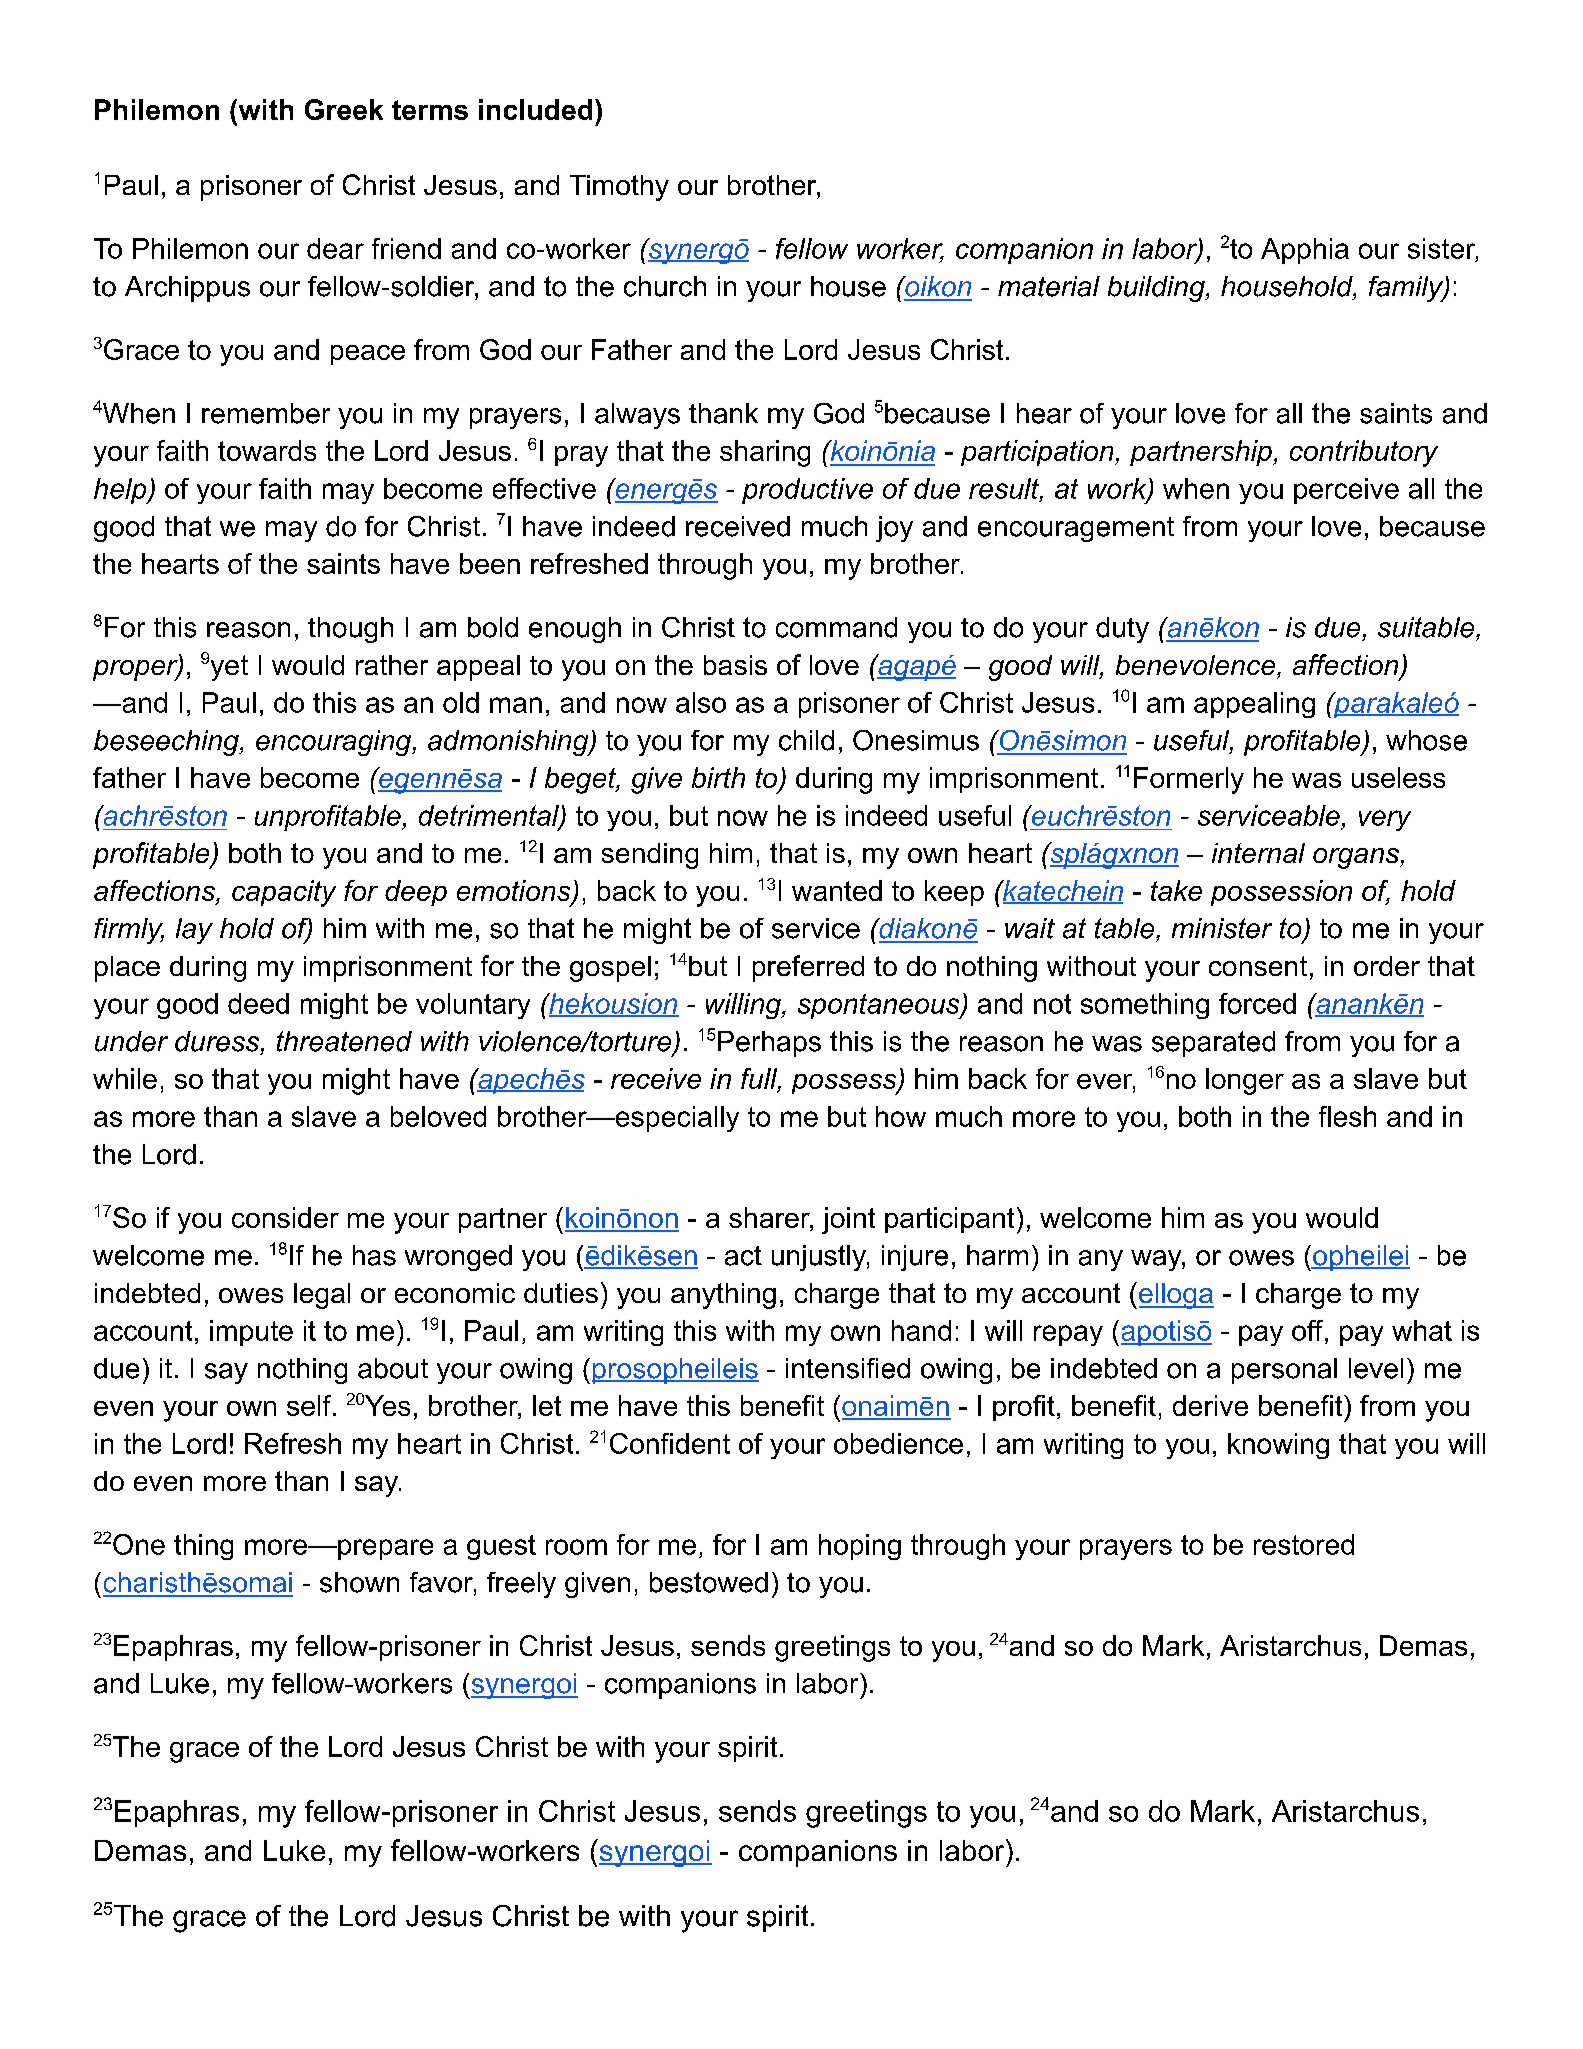 The width and height of the page is (1583, 2049). What do you see at coordinates (1245, 1081) in the page?
I see `longer` at bounding box center [1245, 1081].
